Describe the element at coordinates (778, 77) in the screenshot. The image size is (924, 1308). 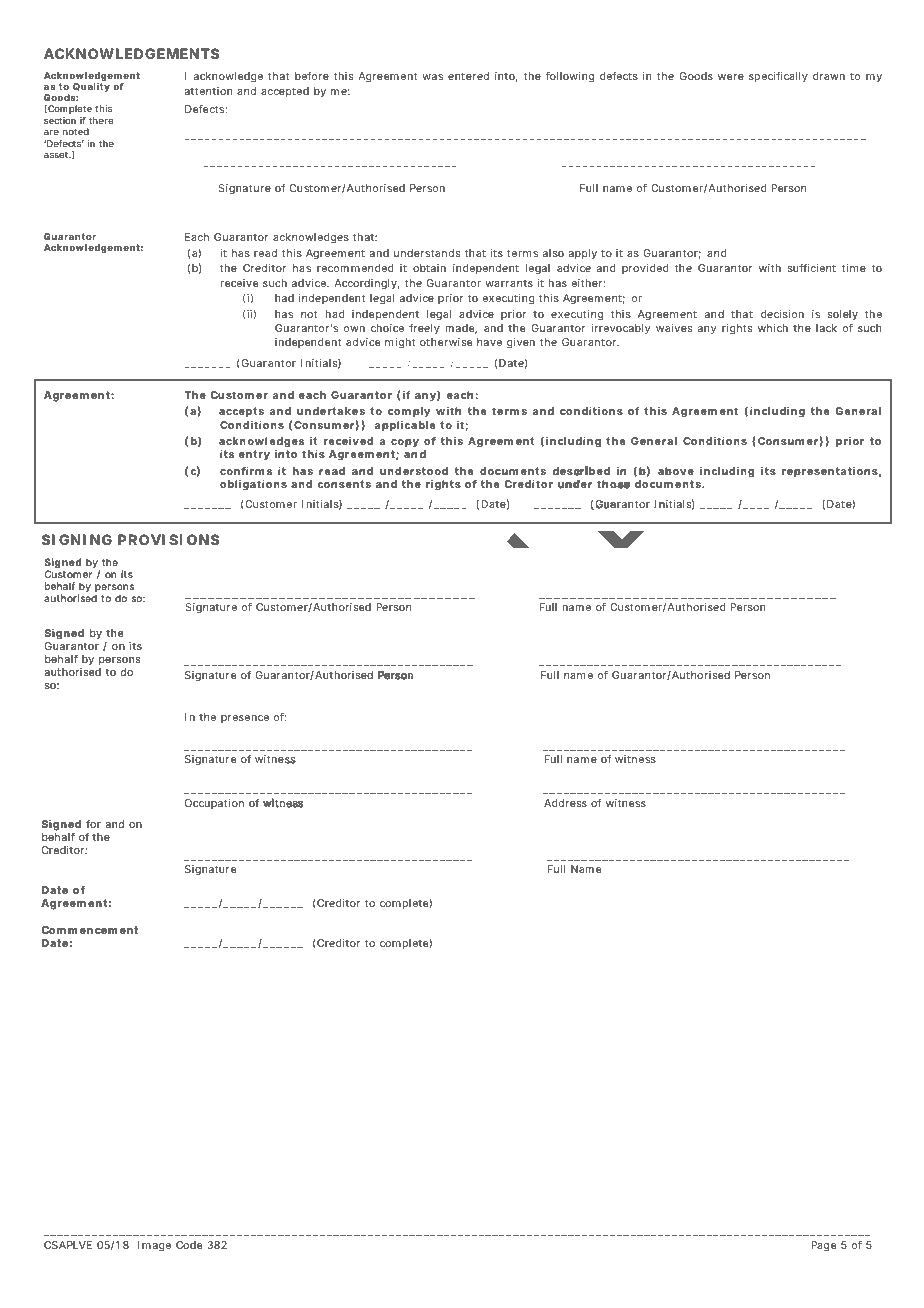
I see `specifically` at that location.
